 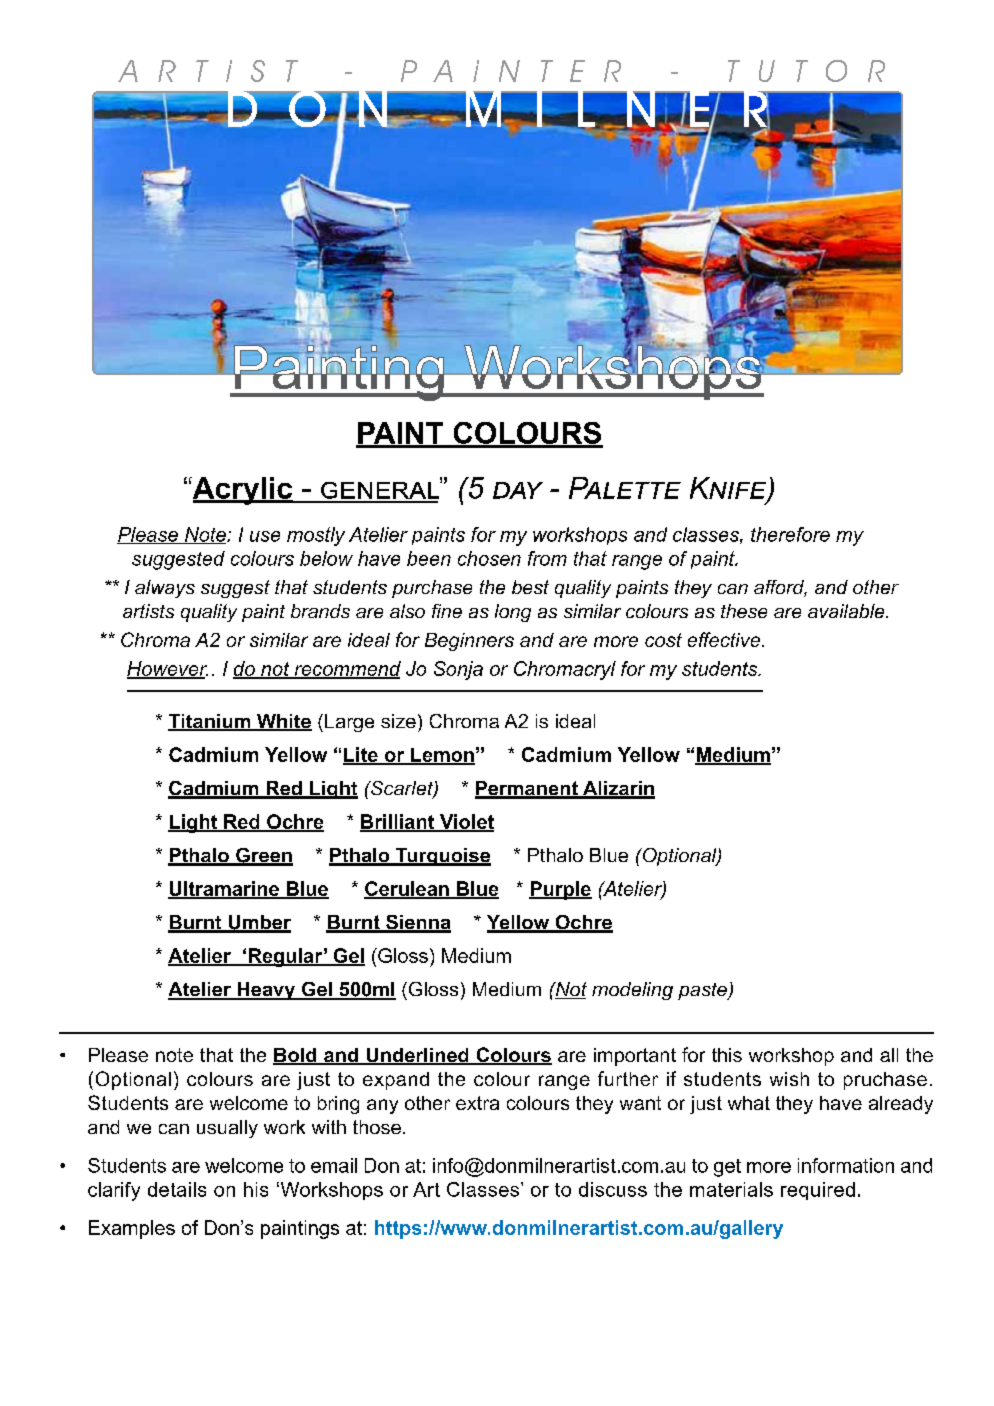 I want to click on required, so click(x=818, y=1191).
